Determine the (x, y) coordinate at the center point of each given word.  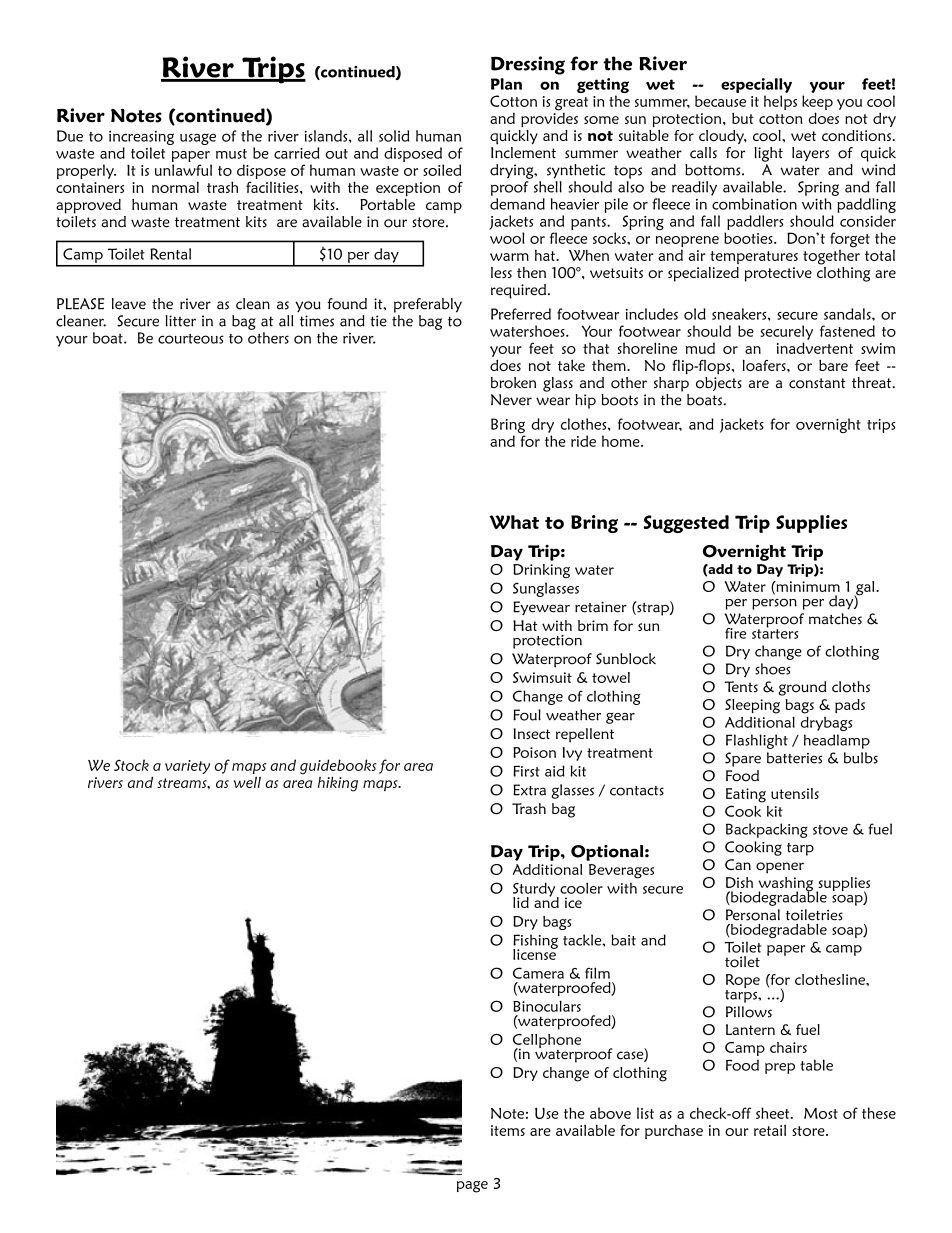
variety (187, 767)
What (514, 522)
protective (778, 274)
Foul (527, 715)
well (247, 782)
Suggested (686, 524)
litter (180, 321)
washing (785, 885)
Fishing (535, 942)
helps (780, 102)
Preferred (521, 314)
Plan (506, 84)
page (472, 1187)
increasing (141, 138)
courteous (191, 339)
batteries (794, 758)
